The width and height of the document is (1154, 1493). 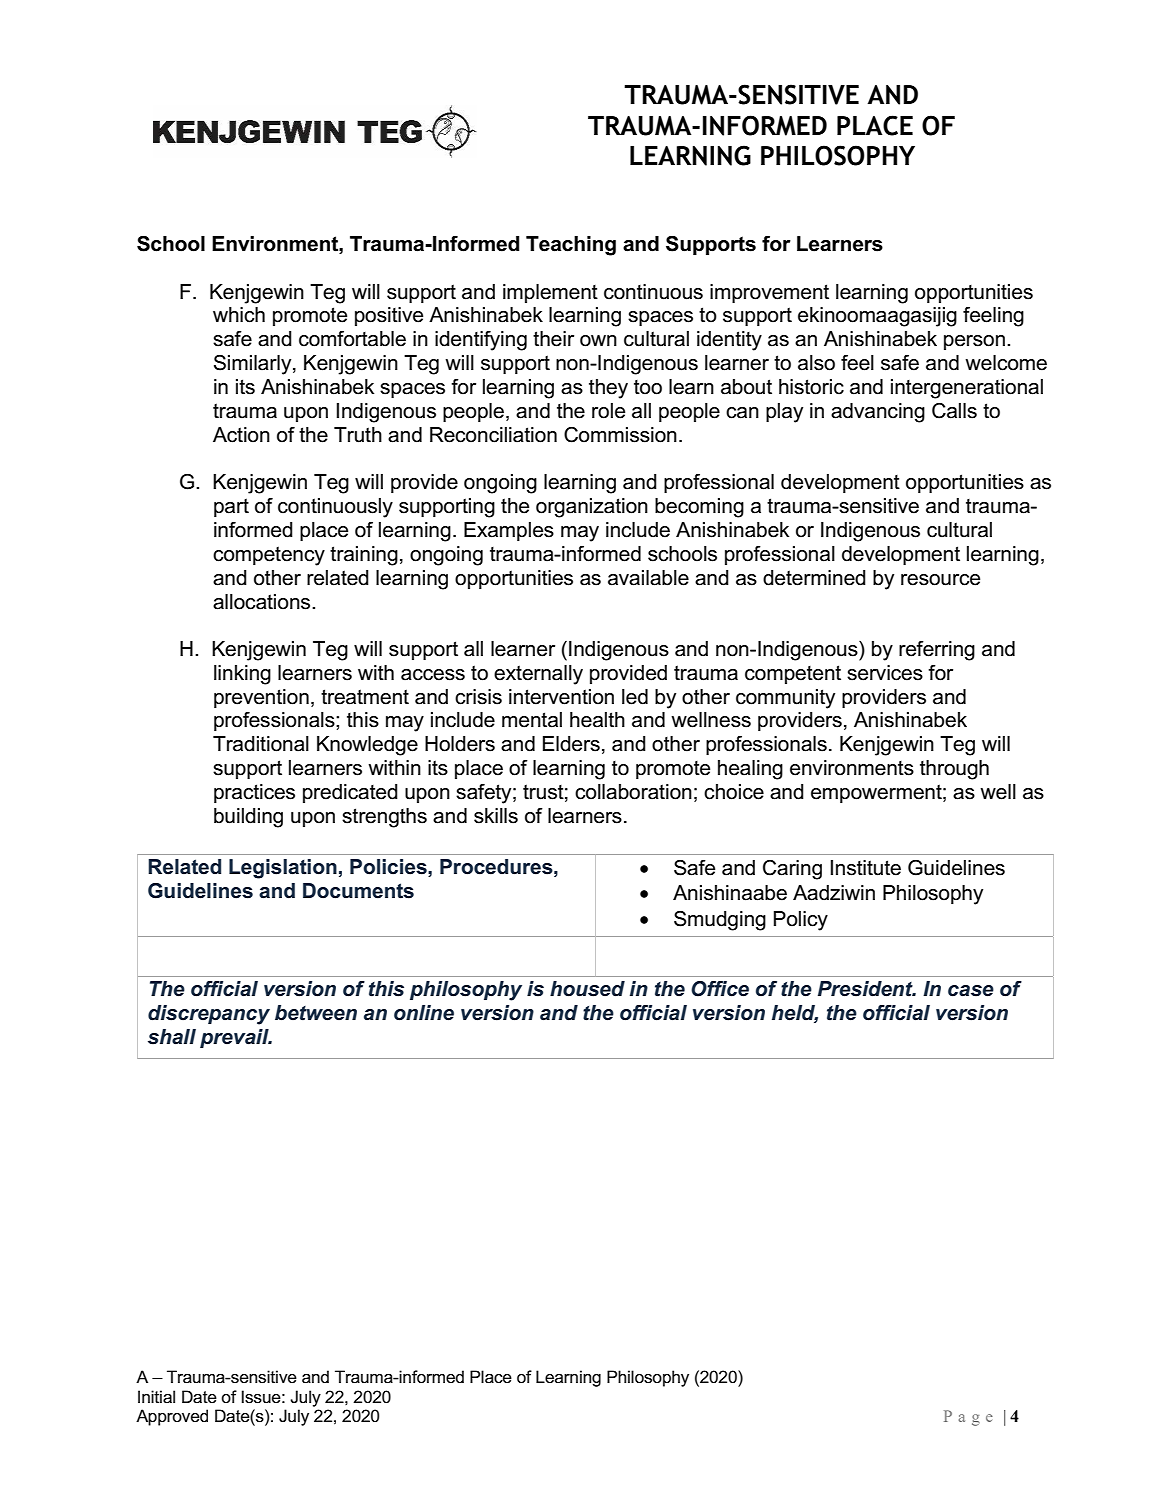 I want to click on President, so click(x=866, y=989).
